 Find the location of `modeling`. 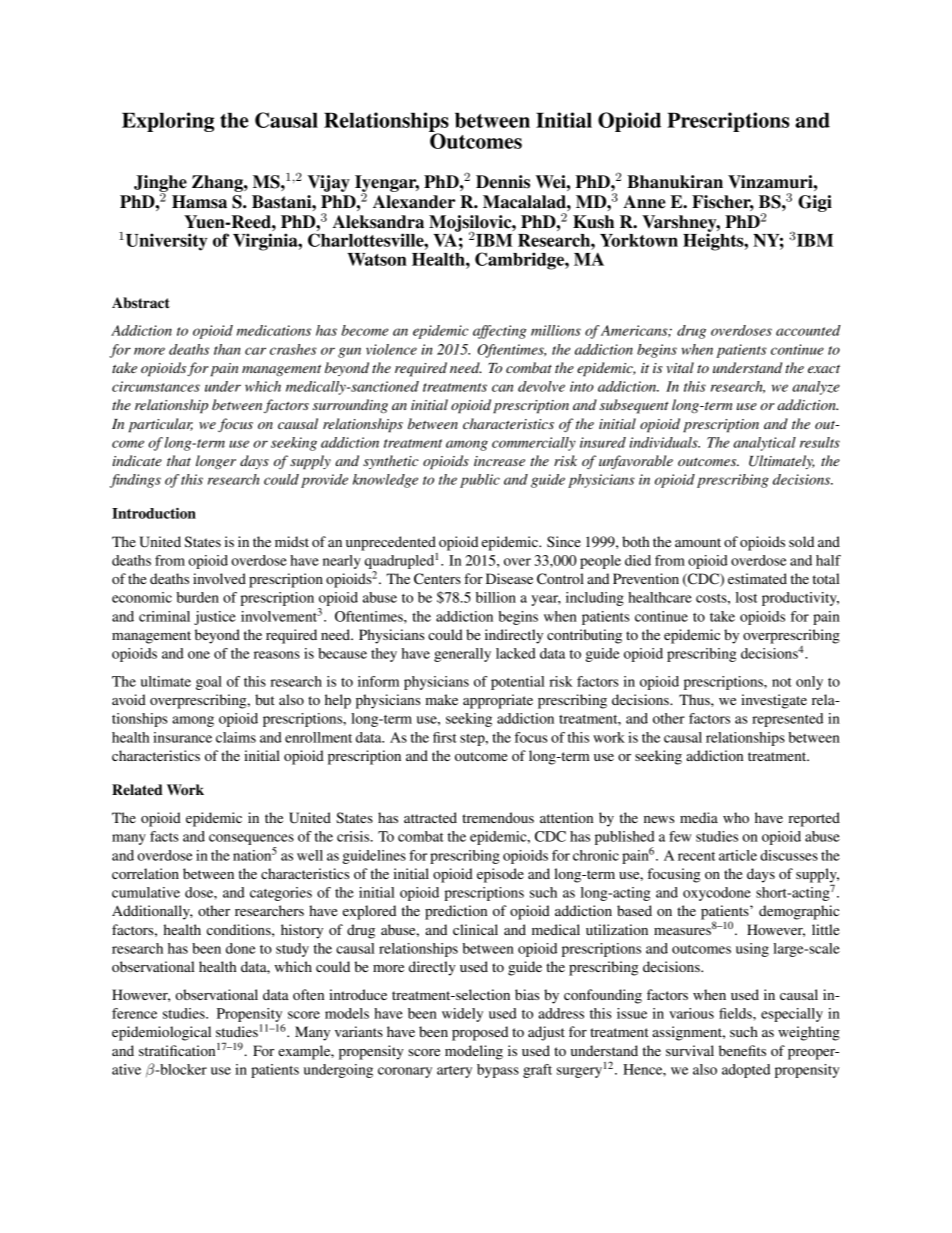

modeling is located at coordinates (474, 1052).
